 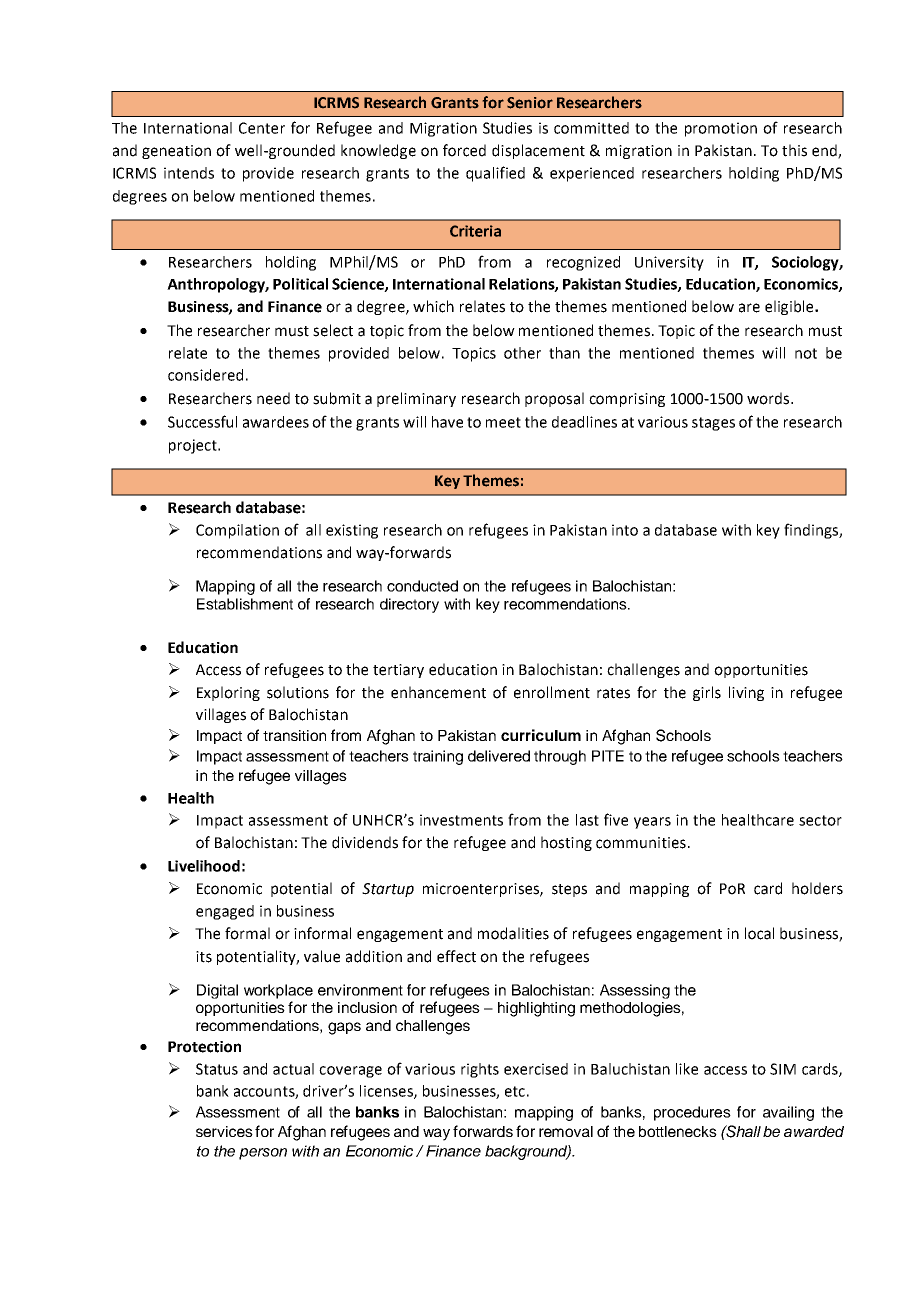 What do you see at coordinates (746, 693) in the screenshot?
I see `living` at bounding box center [746, 693].
